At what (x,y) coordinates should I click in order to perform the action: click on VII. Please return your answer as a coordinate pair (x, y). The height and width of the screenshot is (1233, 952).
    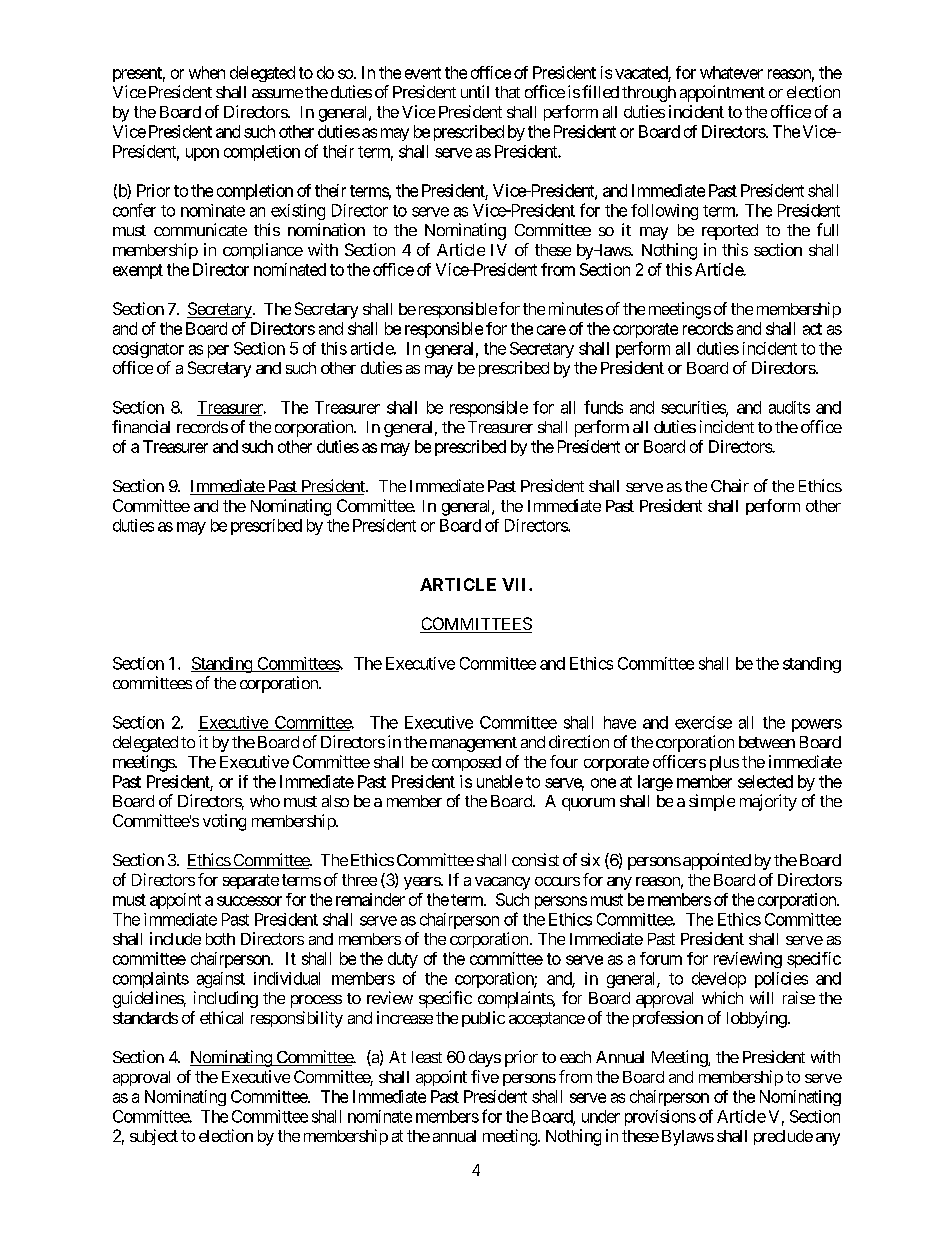
    Looking at the image, I should click on (516, 584).
